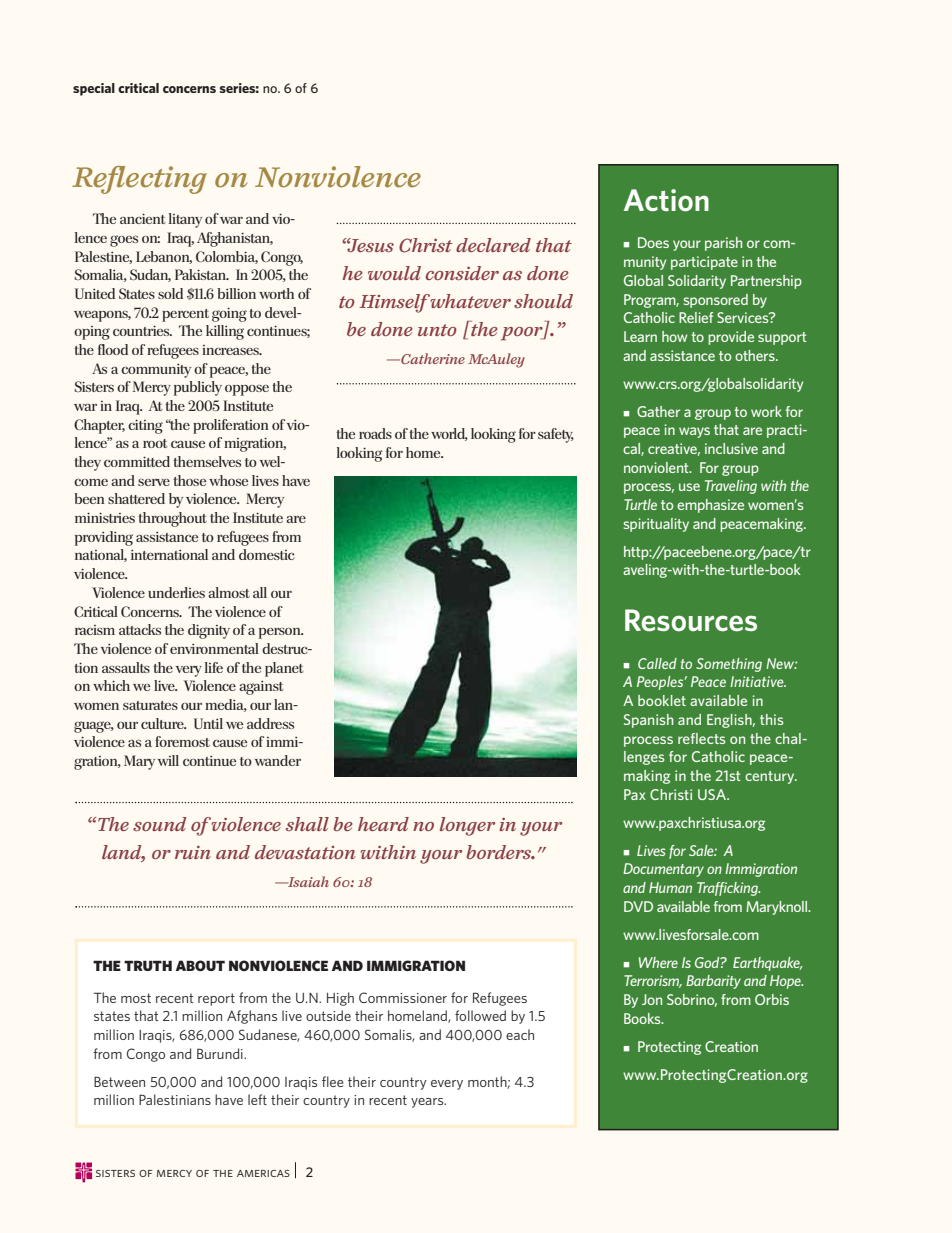 The width and height of the page is (952, 1233). I want to click on years, so click(428, 1103).
